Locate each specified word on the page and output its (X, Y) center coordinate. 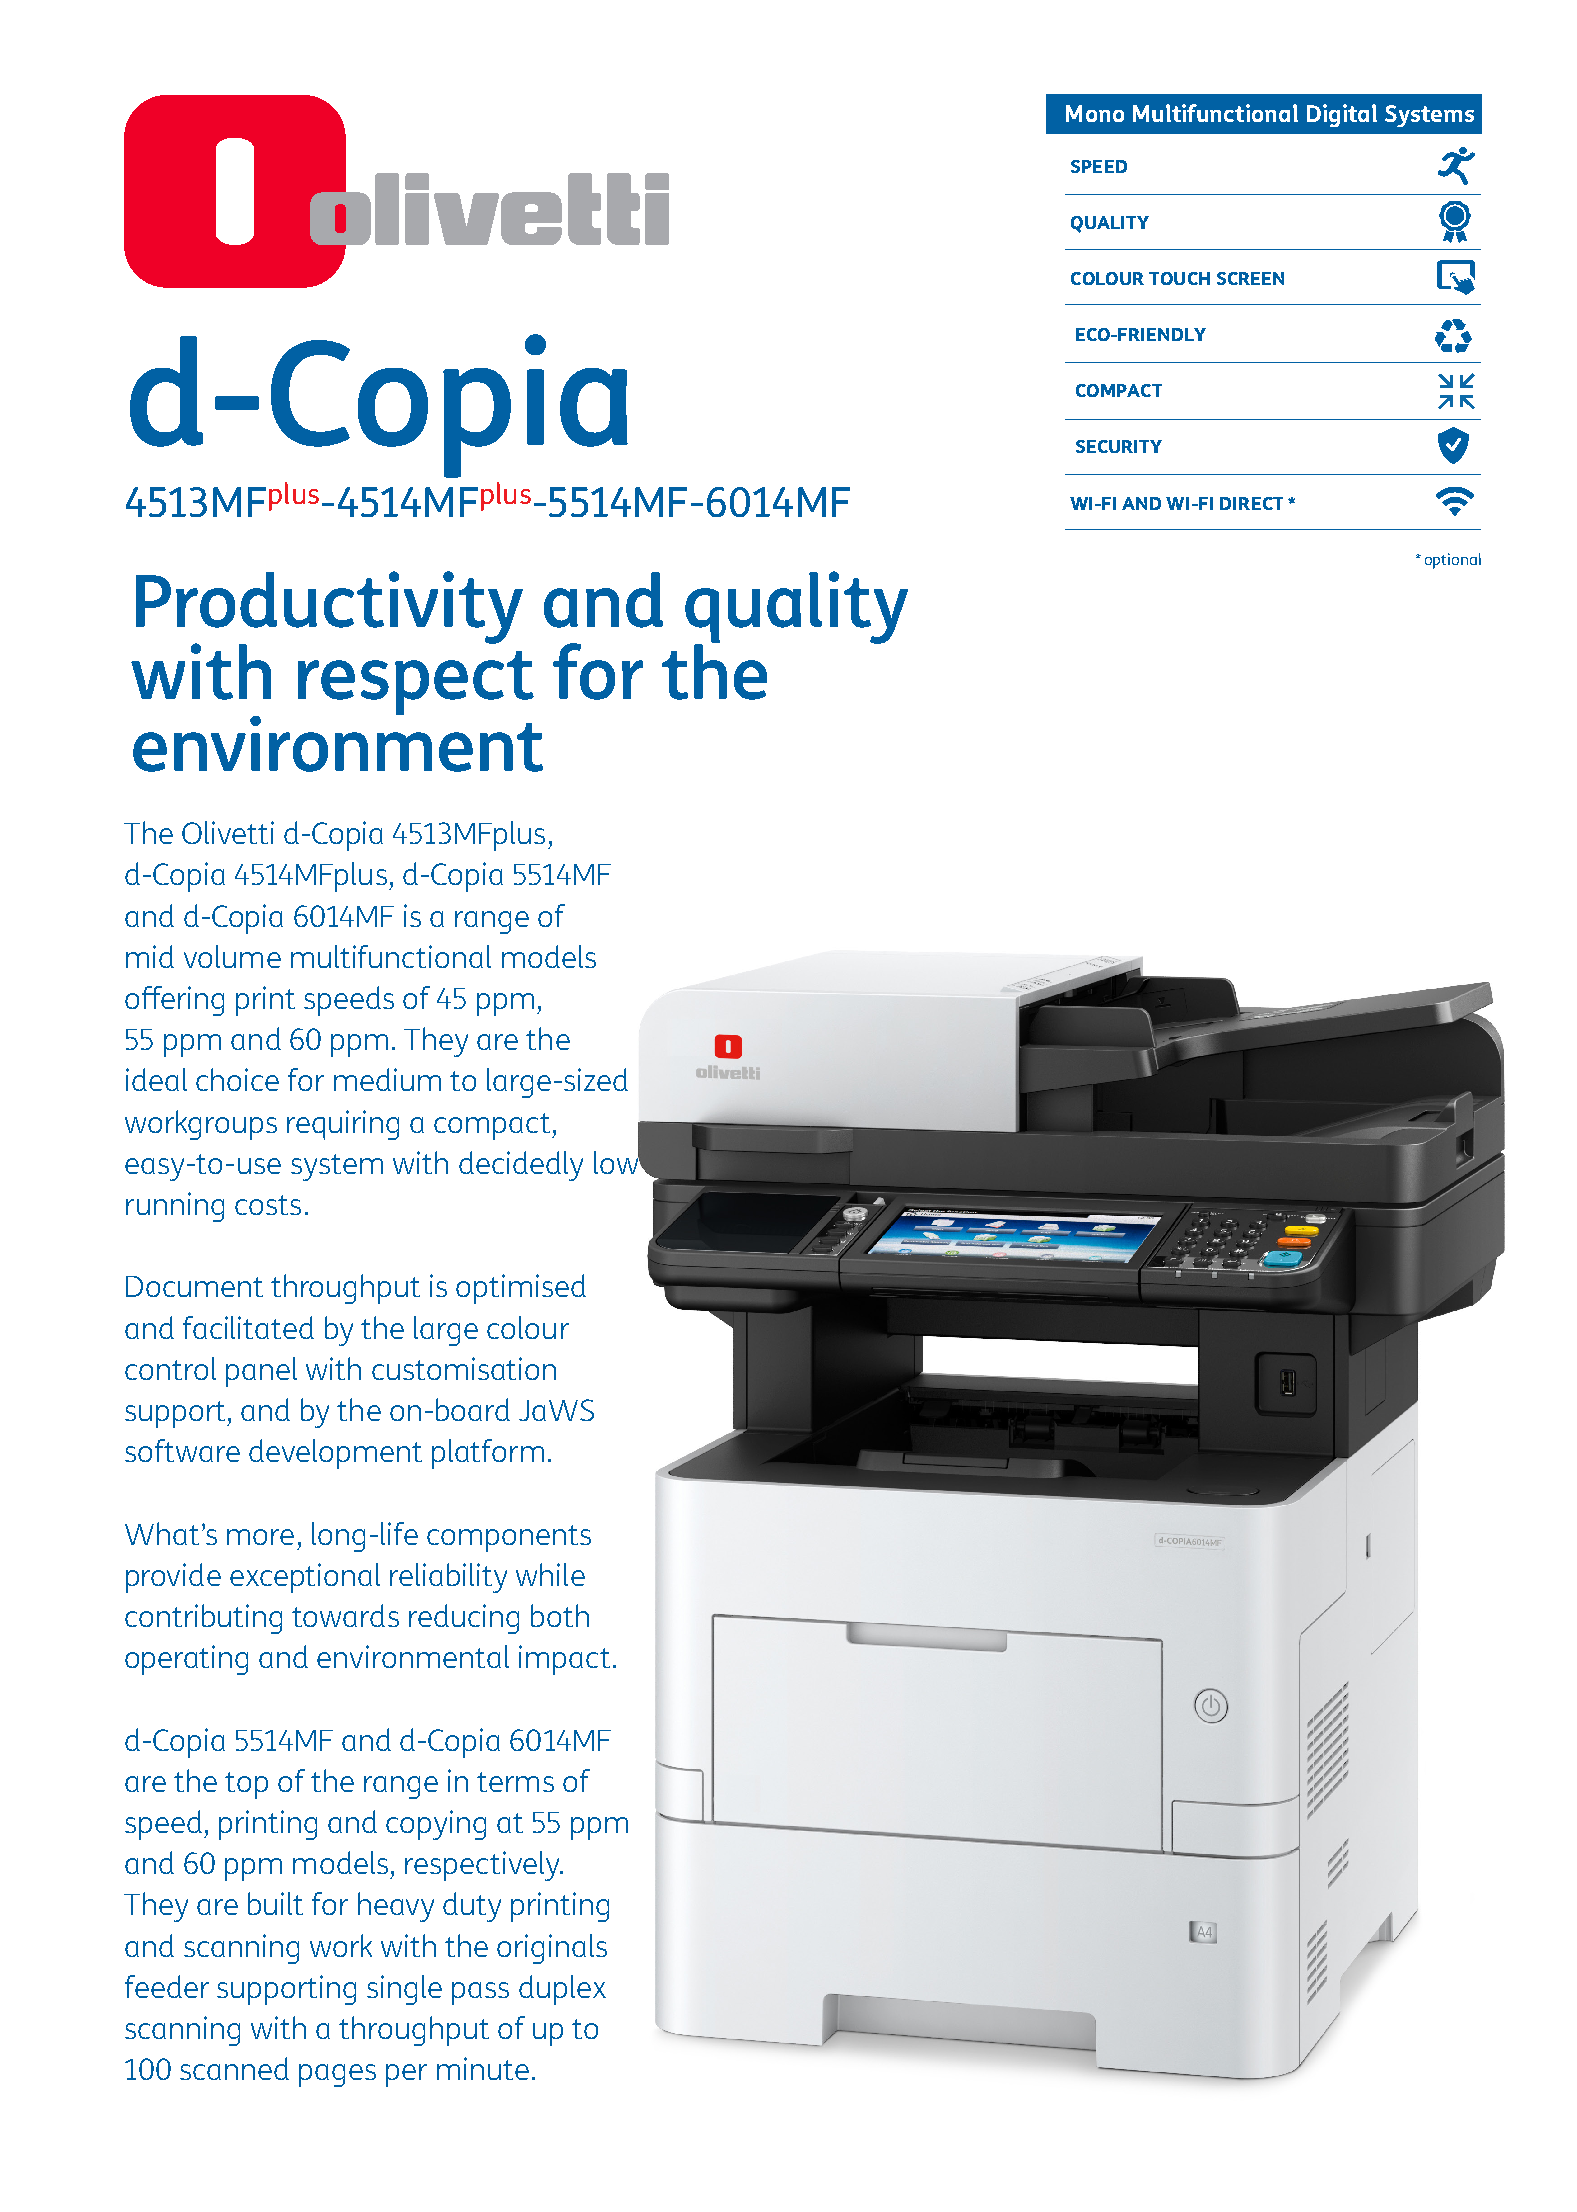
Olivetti (228, 832)
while (550, 1574)
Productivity (329, 608)
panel (261, 1372)
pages (337, 2075)
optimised (521, 1289)
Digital (1342, 115)
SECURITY (1119, 446)
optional (1453, 561)
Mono (1095, 113)
